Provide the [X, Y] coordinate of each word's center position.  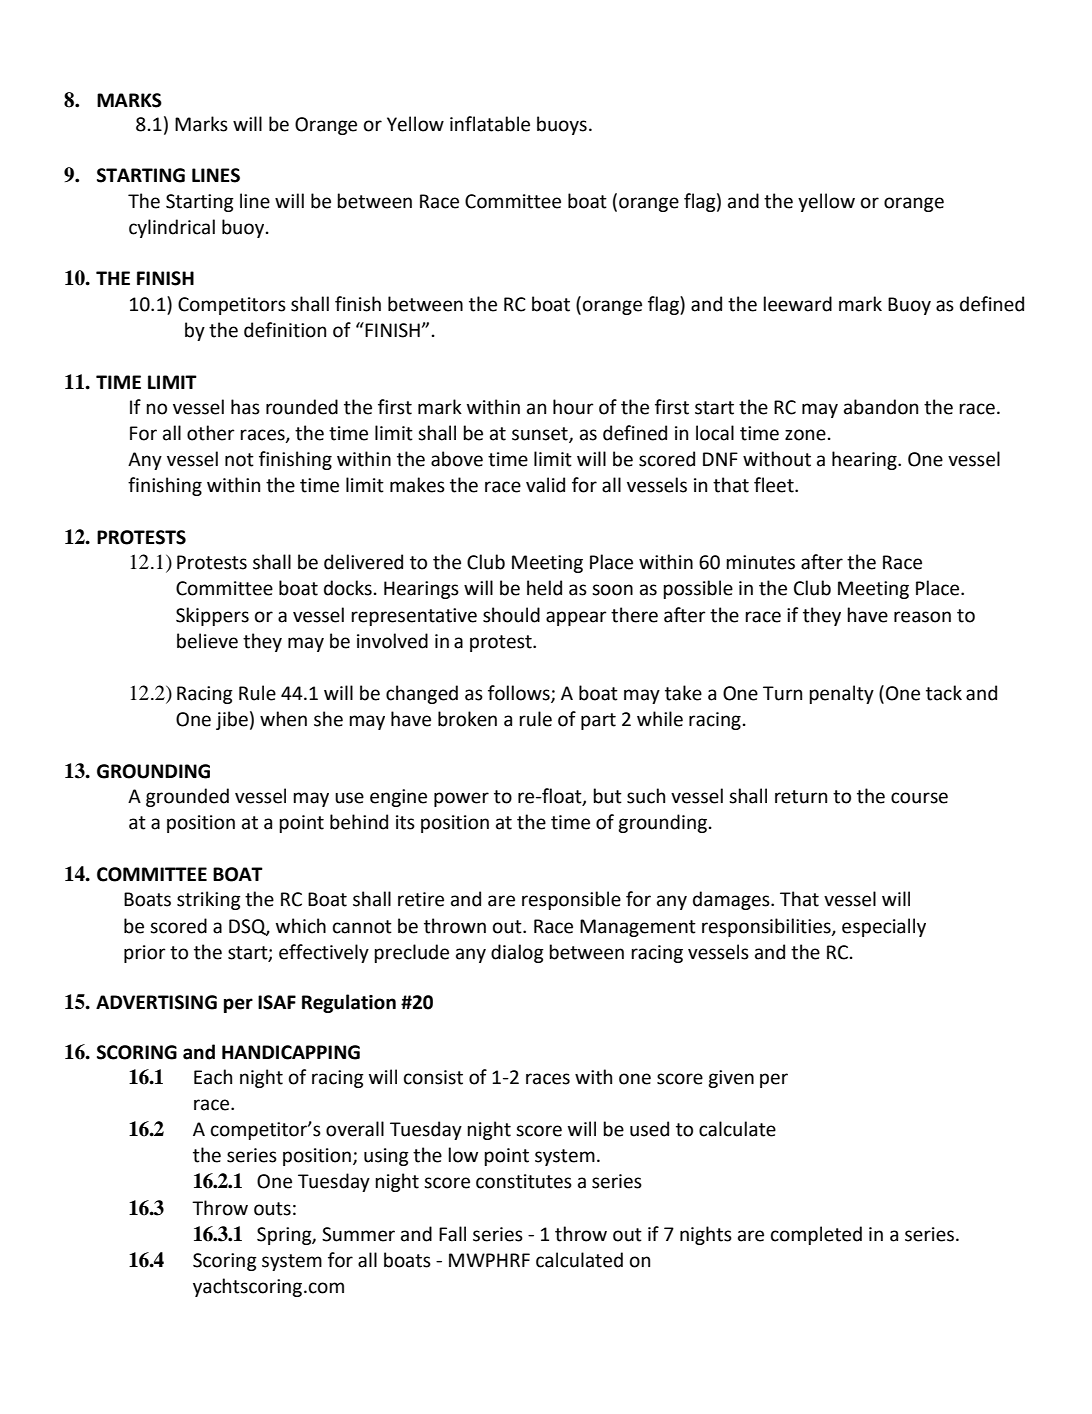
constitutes [524, 1181]
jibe [232, 720]
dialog [517, 953]
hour [573, 407]
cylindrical [172, 228]
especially [884, 927]
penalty [841, 694]
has [245, 407]
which [301, 926]
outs [272, 1209]
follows [520, 693]
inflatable [490, 124]
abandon [881, 407]
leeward [797, 304]
